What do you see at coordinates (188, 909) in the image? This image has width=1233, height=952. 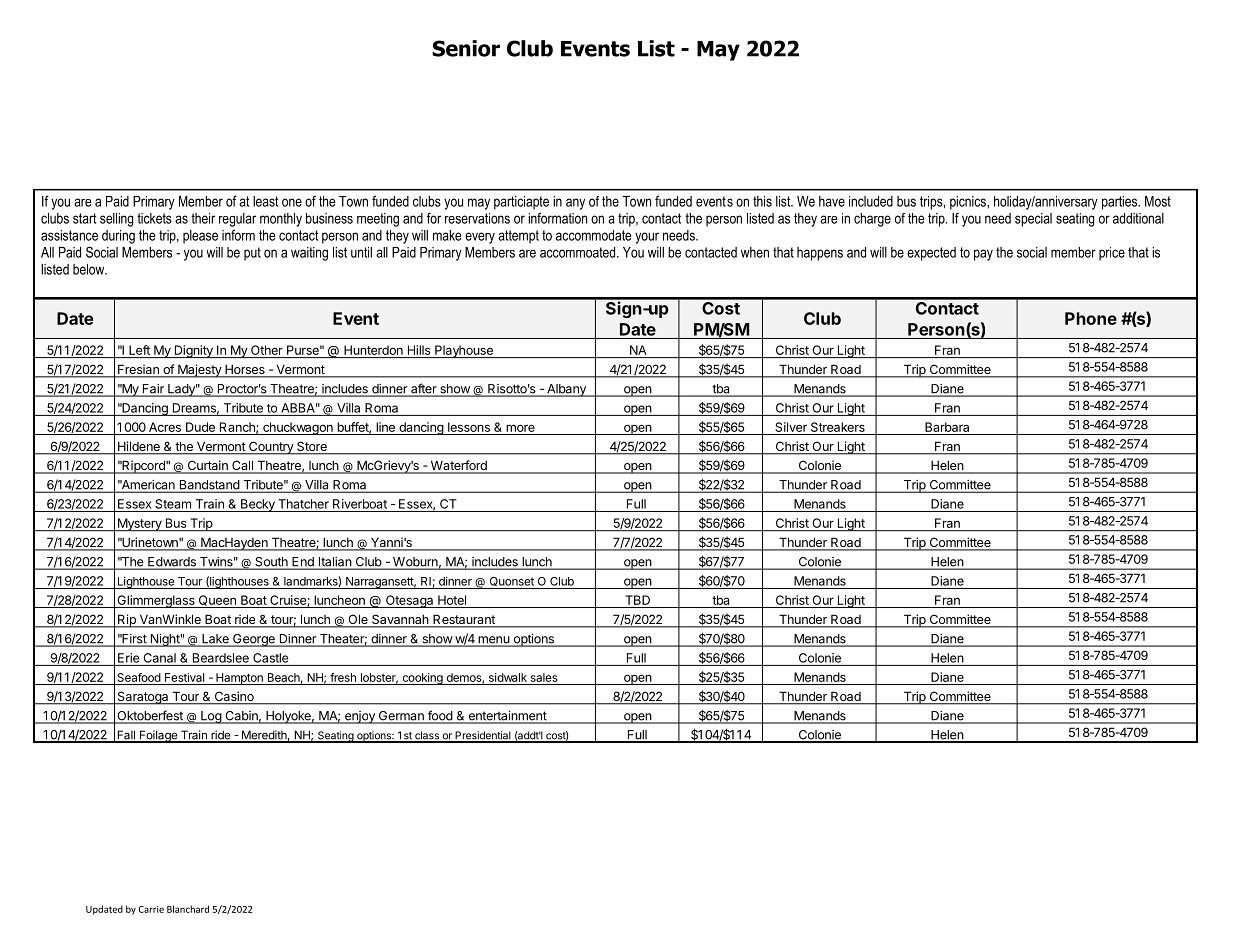 I see `Blanchard` at bounding box center [188, 909].
